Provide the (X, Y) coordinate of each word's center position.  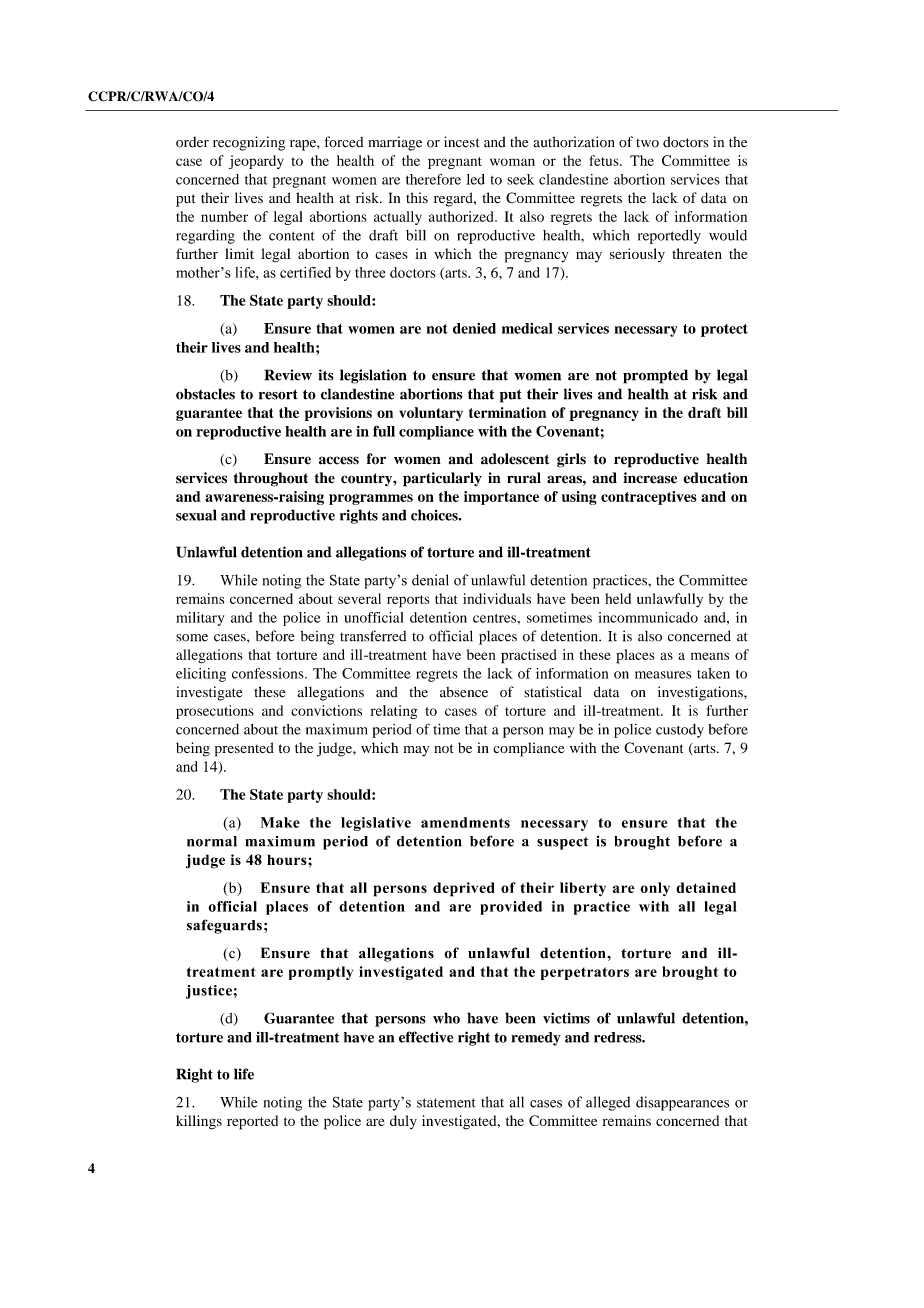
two (647, 143)
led (476, 179)
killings (199, 1122)
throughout (271, 479)
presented (244, 749)
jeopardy (256, 162)
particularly (442, 479)
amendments (465, 822)
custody (680, 731)
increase (650, 478)
